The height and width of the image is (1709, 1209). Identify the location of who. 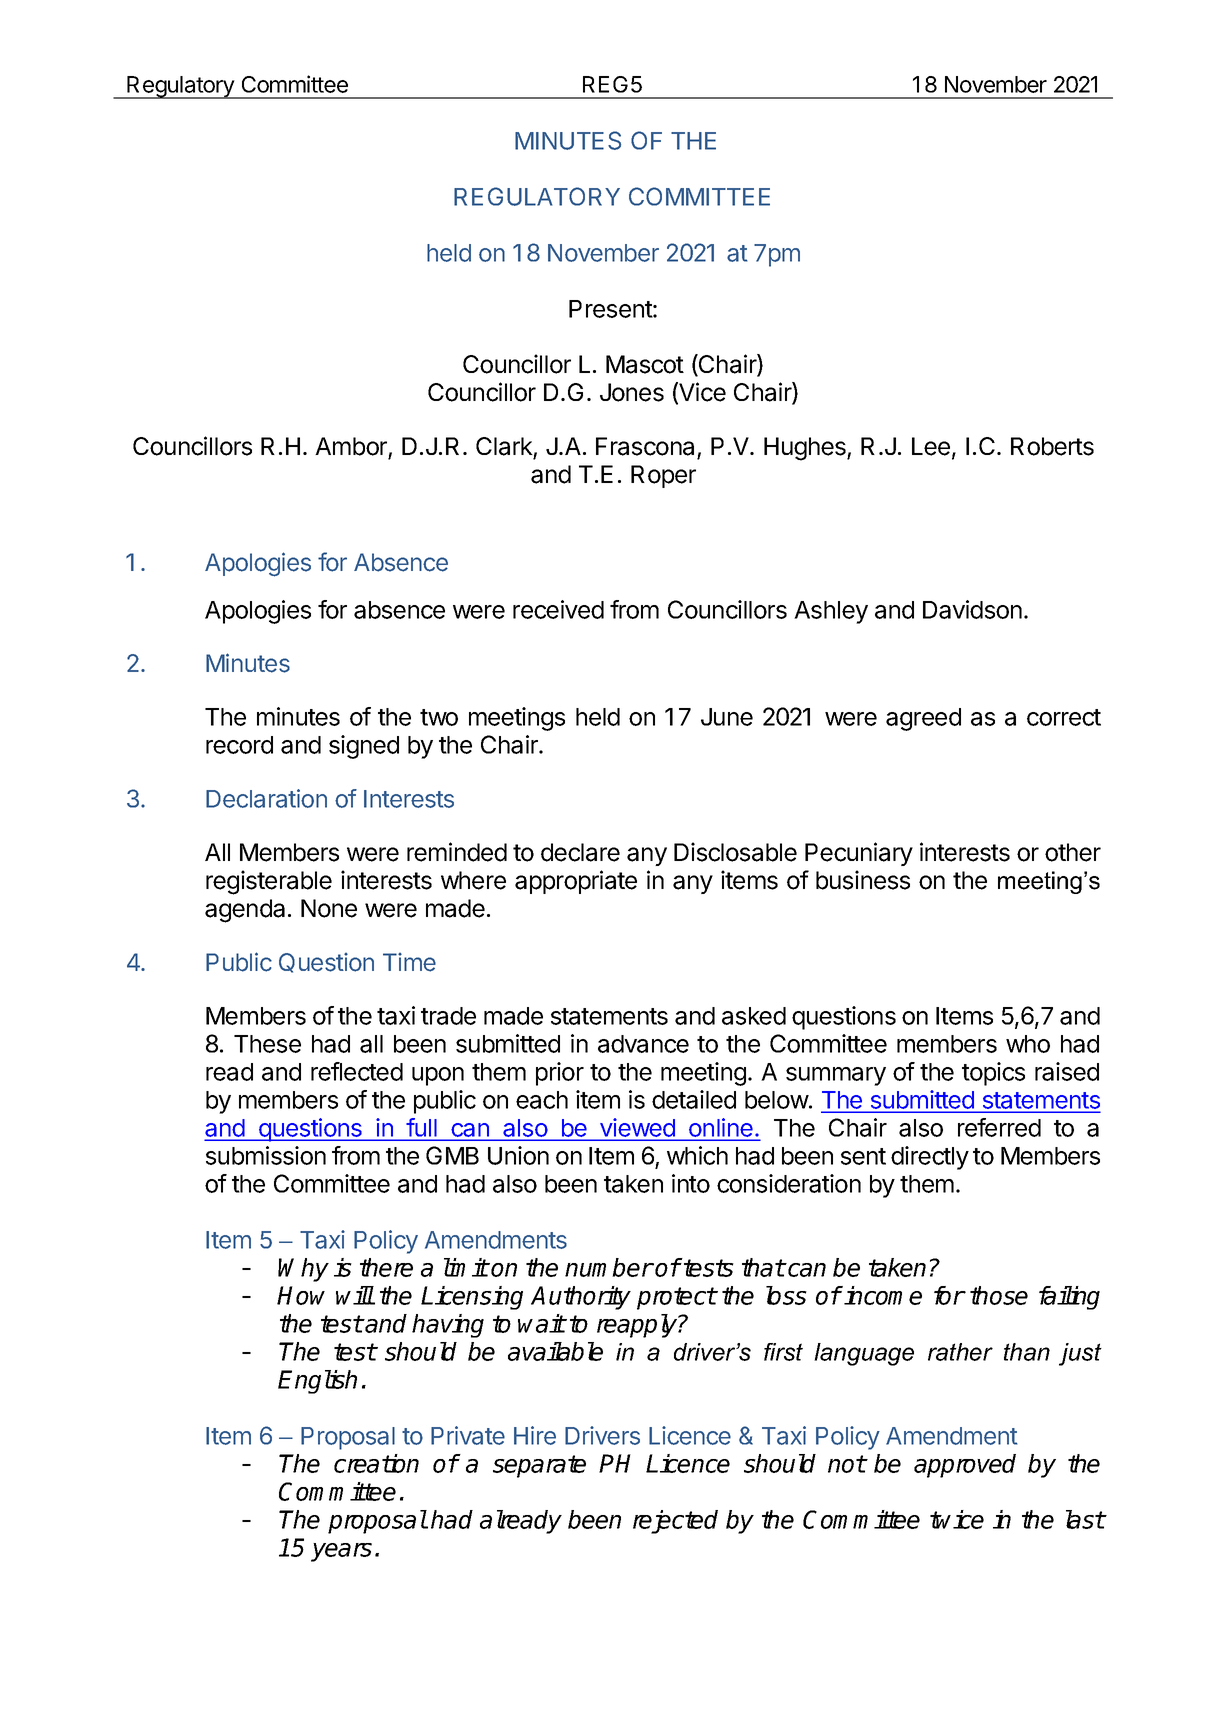
(1028, 1044).
